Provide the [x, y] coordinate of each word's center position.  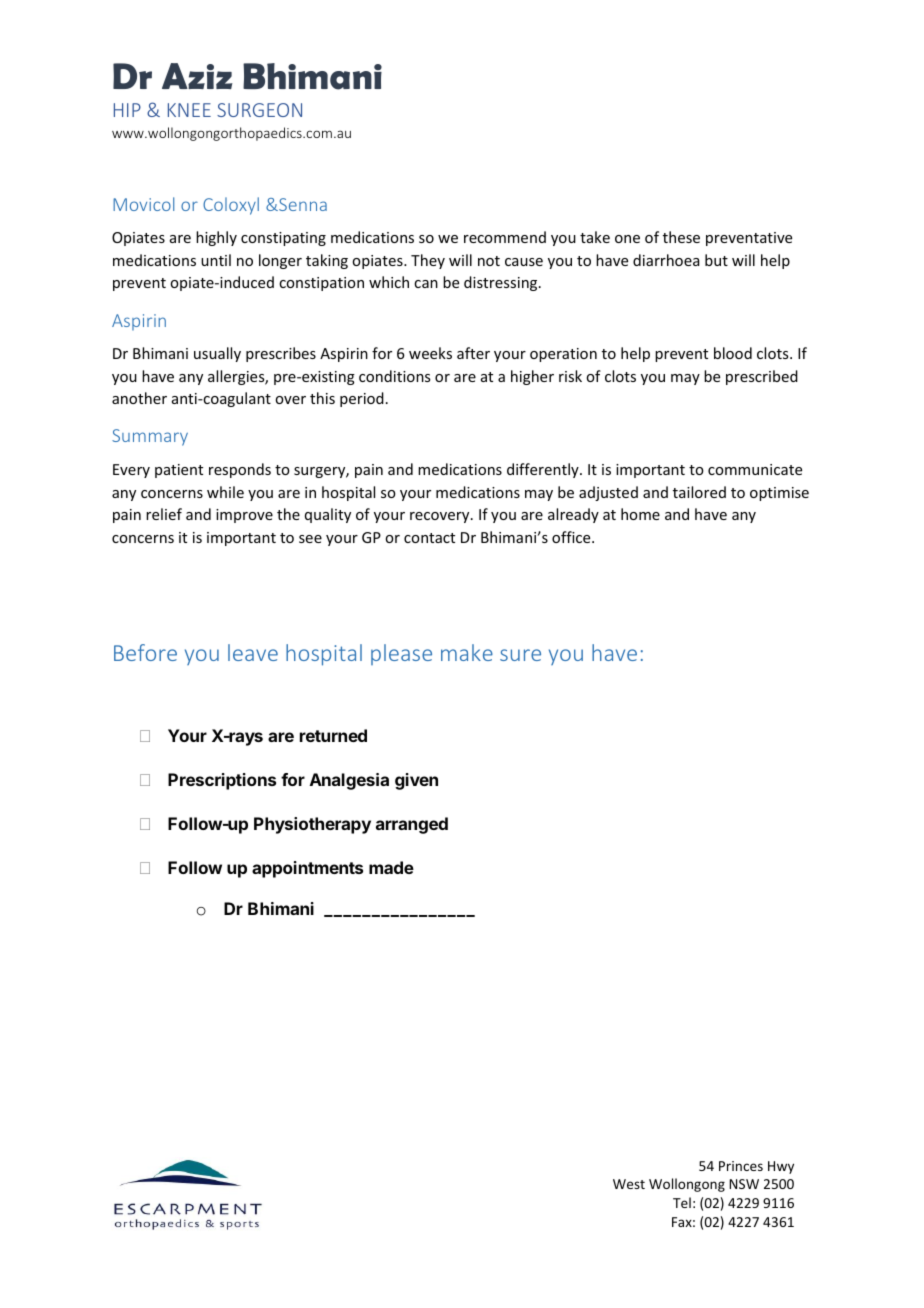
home [640, 514]
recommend [505, 237]
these [681, 237]
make [467, 652]
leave [253, 652]
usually [217, 354]
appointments [307, 869]
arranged [412, 825]
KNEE [189, 110]
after [473, 353]
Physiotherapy [312, 825]
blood [733, 353]
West [629, 1184]
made [391, 867]
